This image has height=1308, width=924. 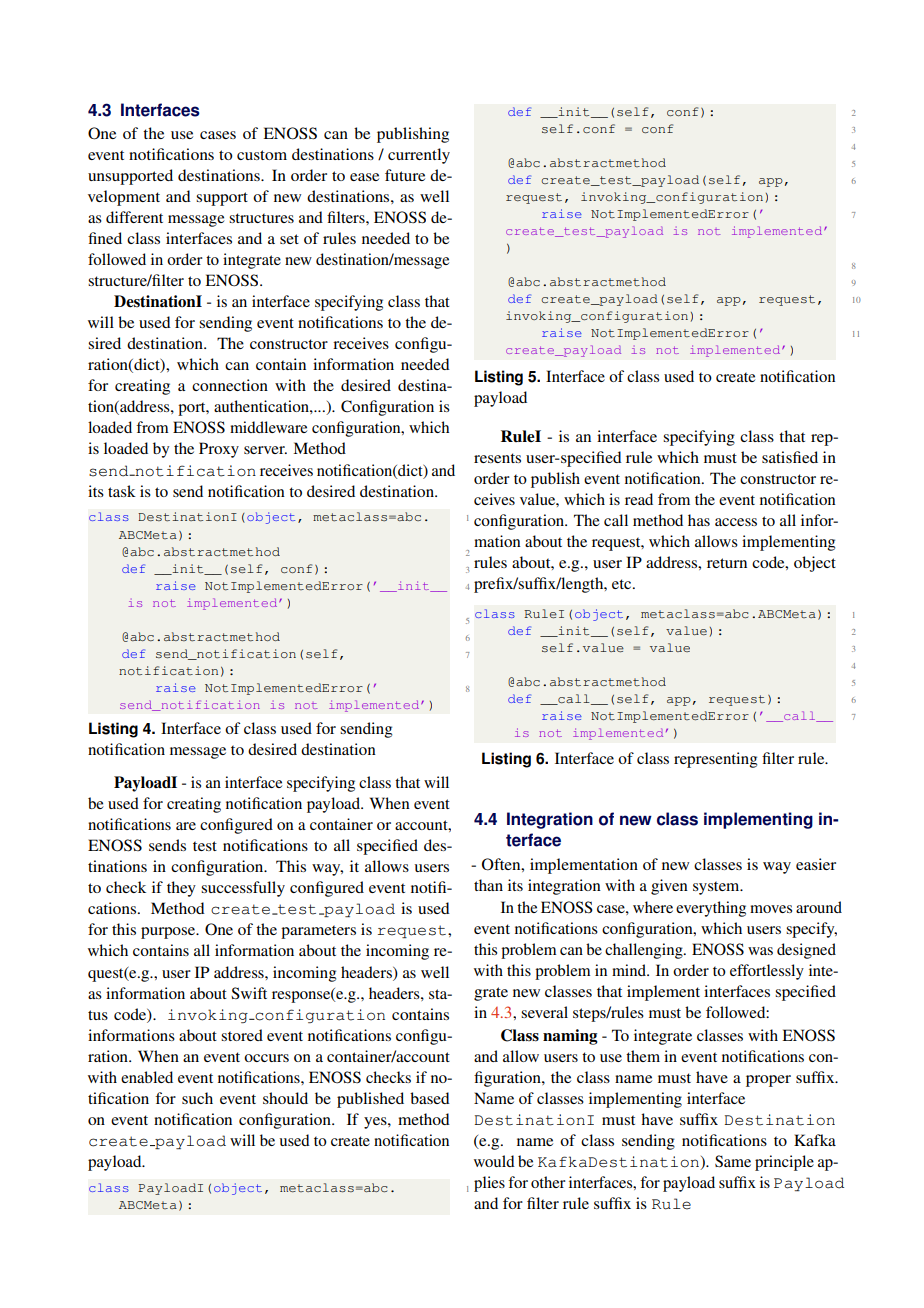 What do you see at coordinates (760, 951) in the image?
I see `was` at bounding box center [760, 951].
